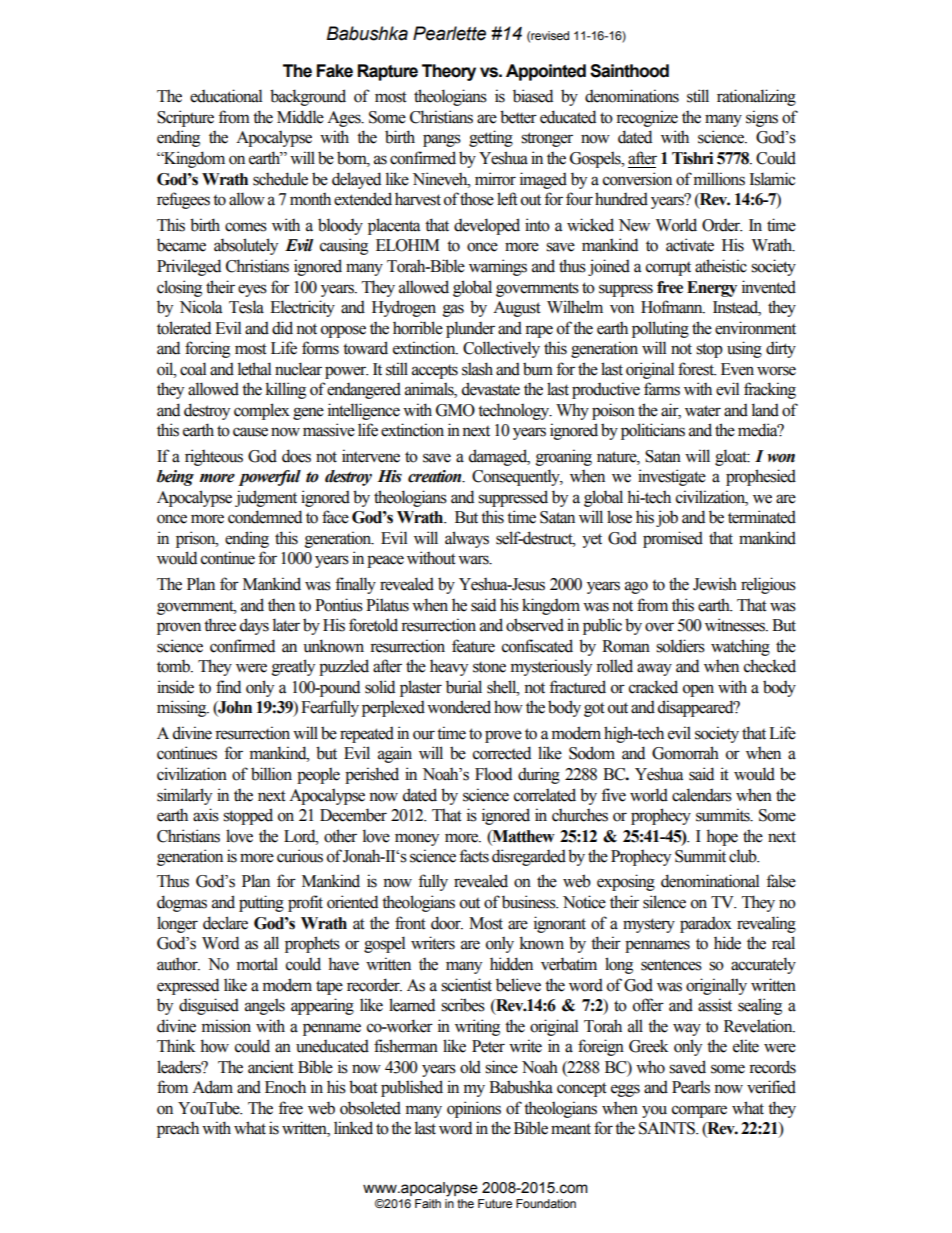 The image size is (952, 1233). What do you see at coordinates (732, 457) in the screenshot?
I see `gloat` at bounding box center [732, 457].
